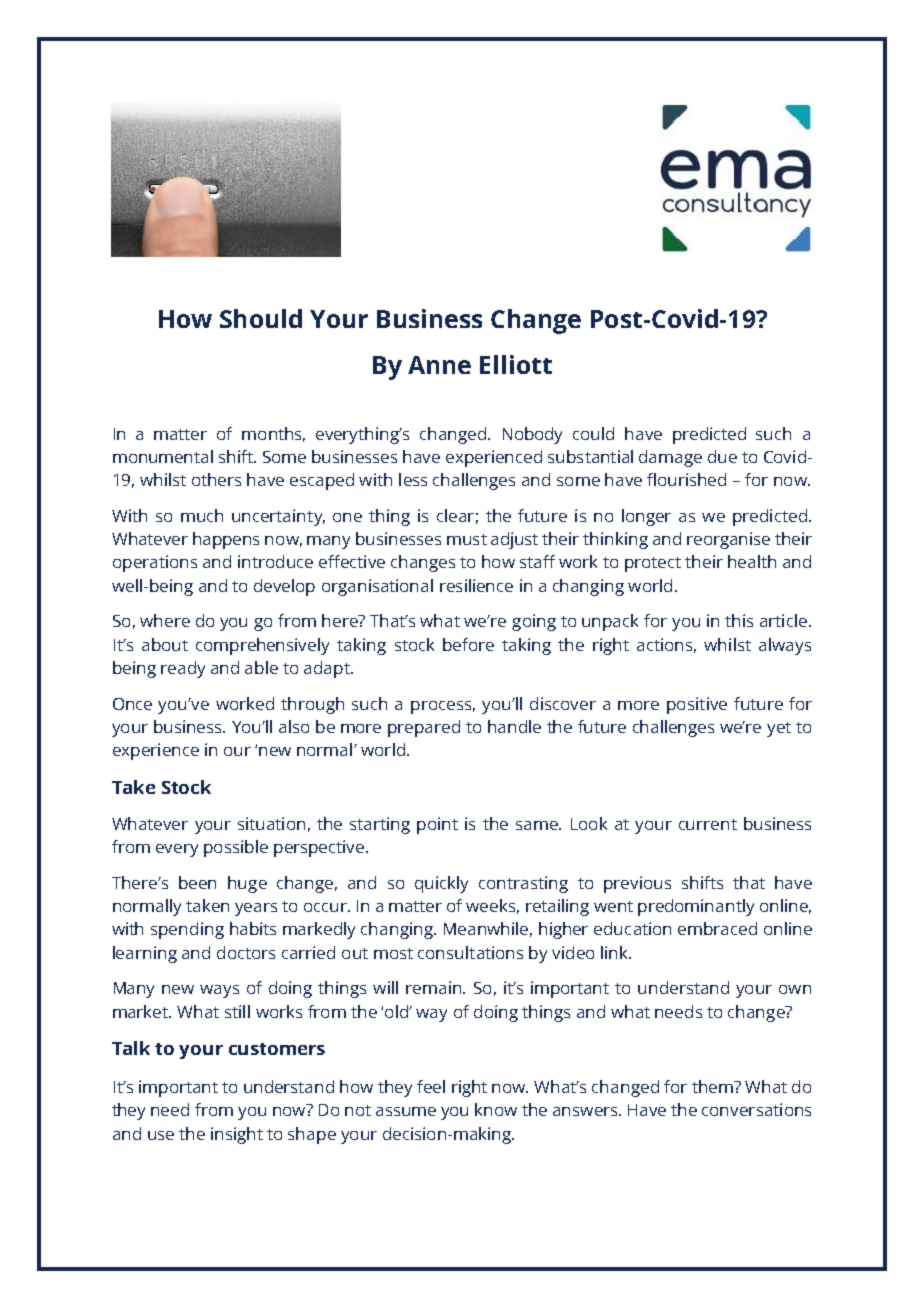  What do you see at coordinates (439, 365) in the screenshot?
I see `Anne` at bounding box center [439, 365].
